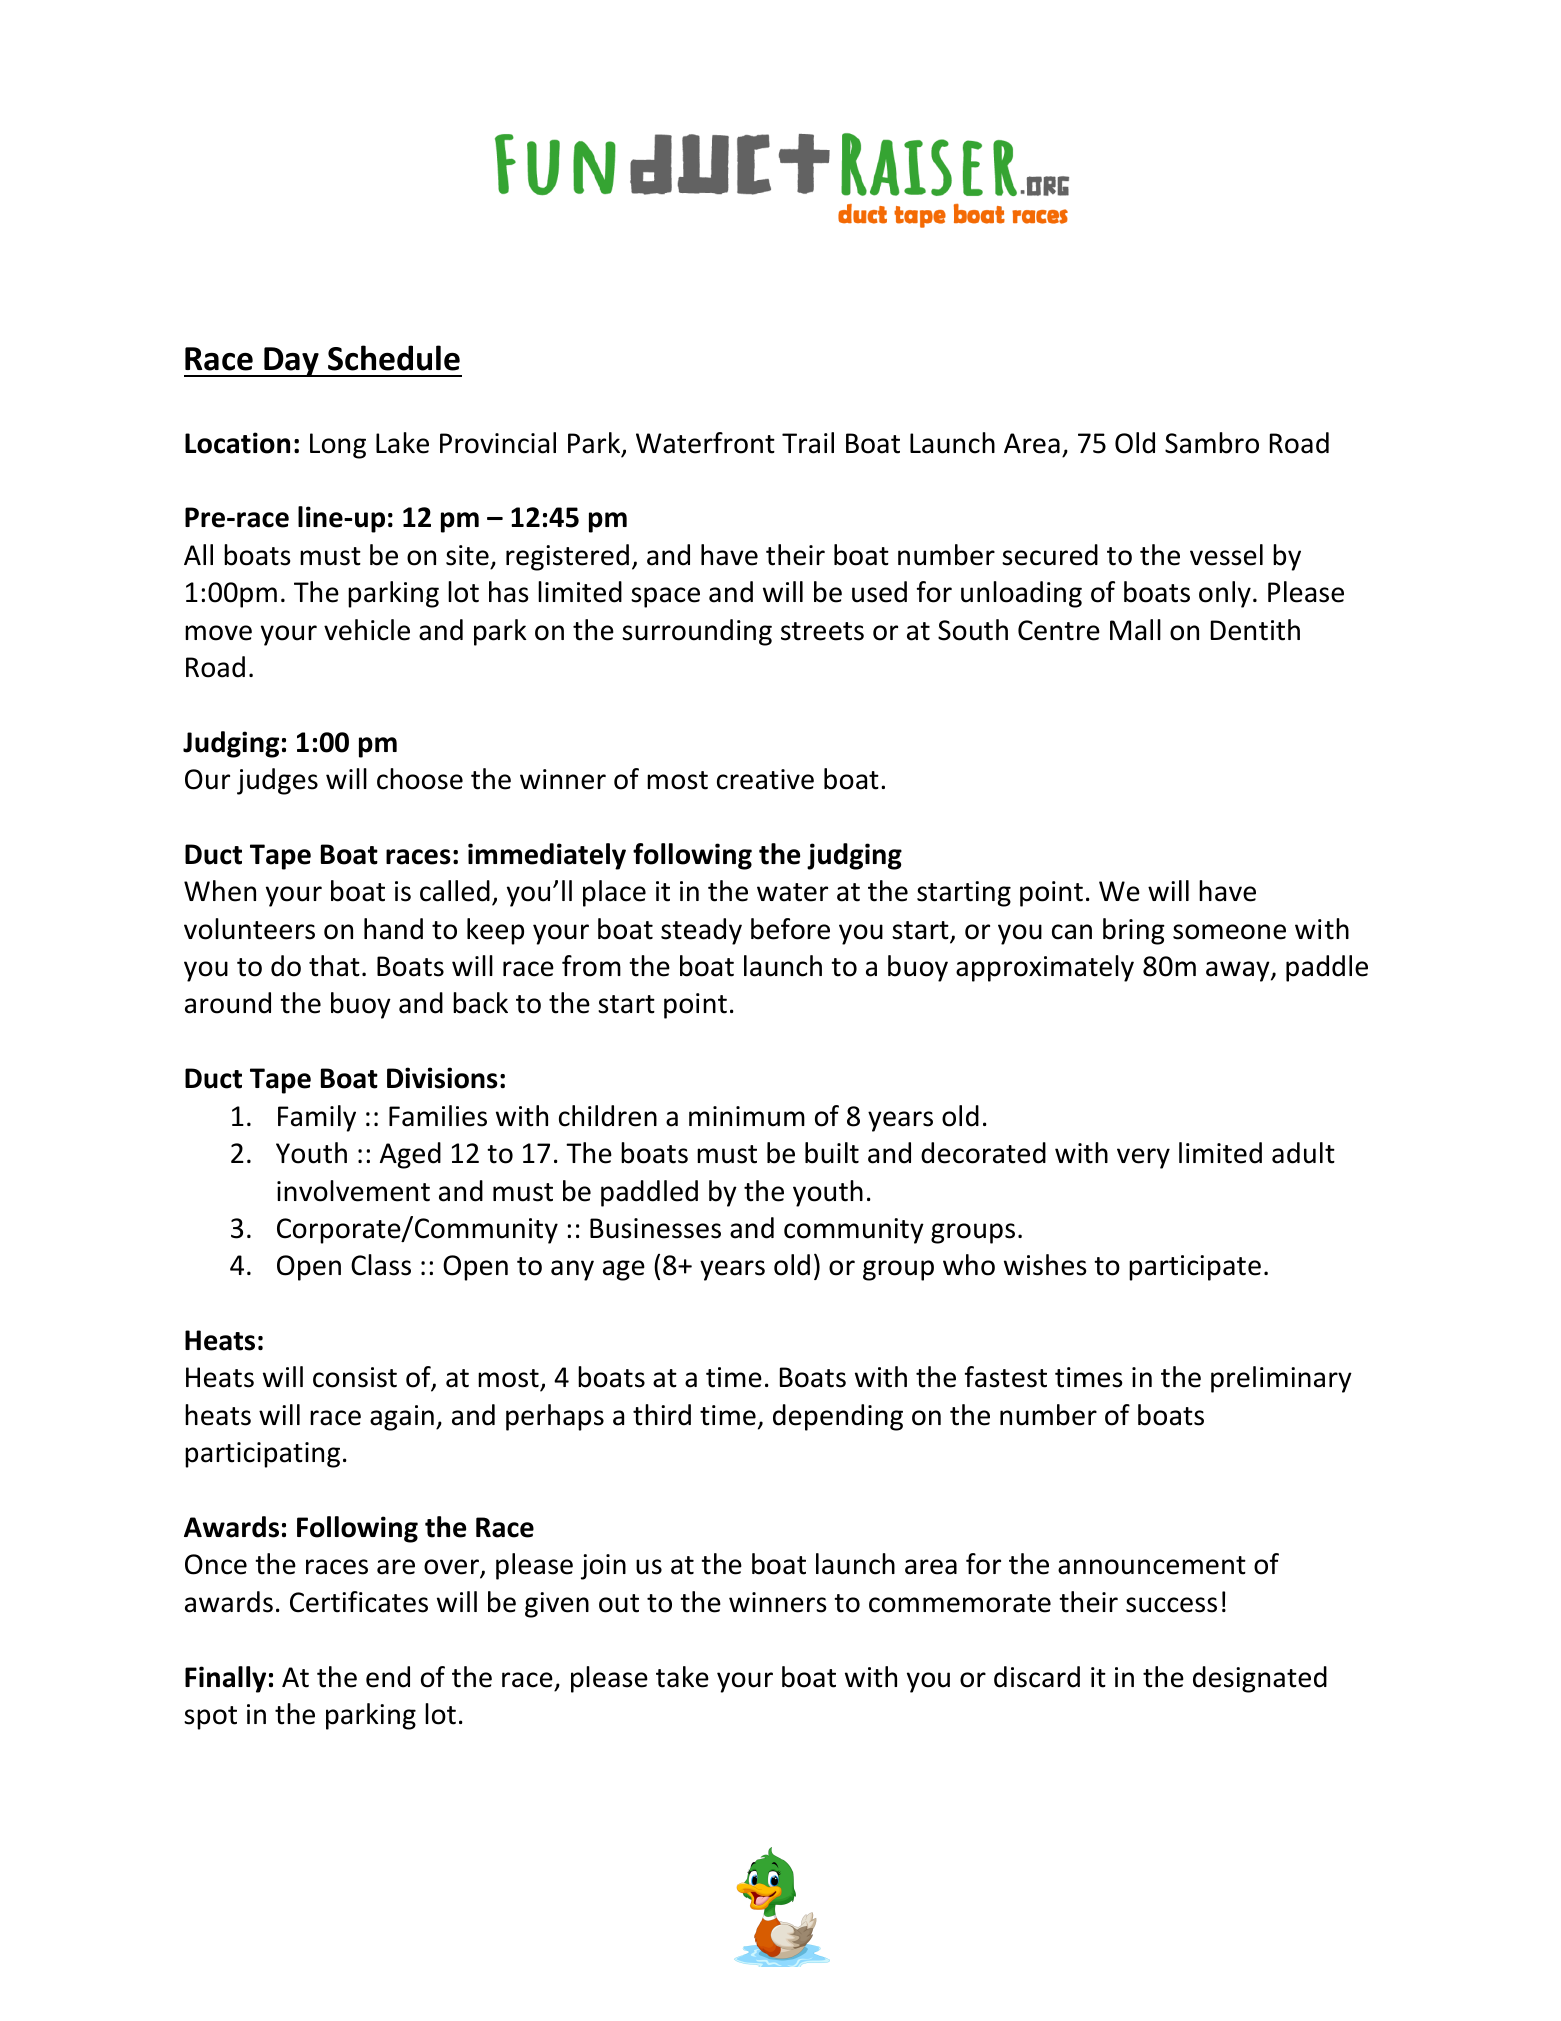  I want to click on designated, so click(1260, 1679).
